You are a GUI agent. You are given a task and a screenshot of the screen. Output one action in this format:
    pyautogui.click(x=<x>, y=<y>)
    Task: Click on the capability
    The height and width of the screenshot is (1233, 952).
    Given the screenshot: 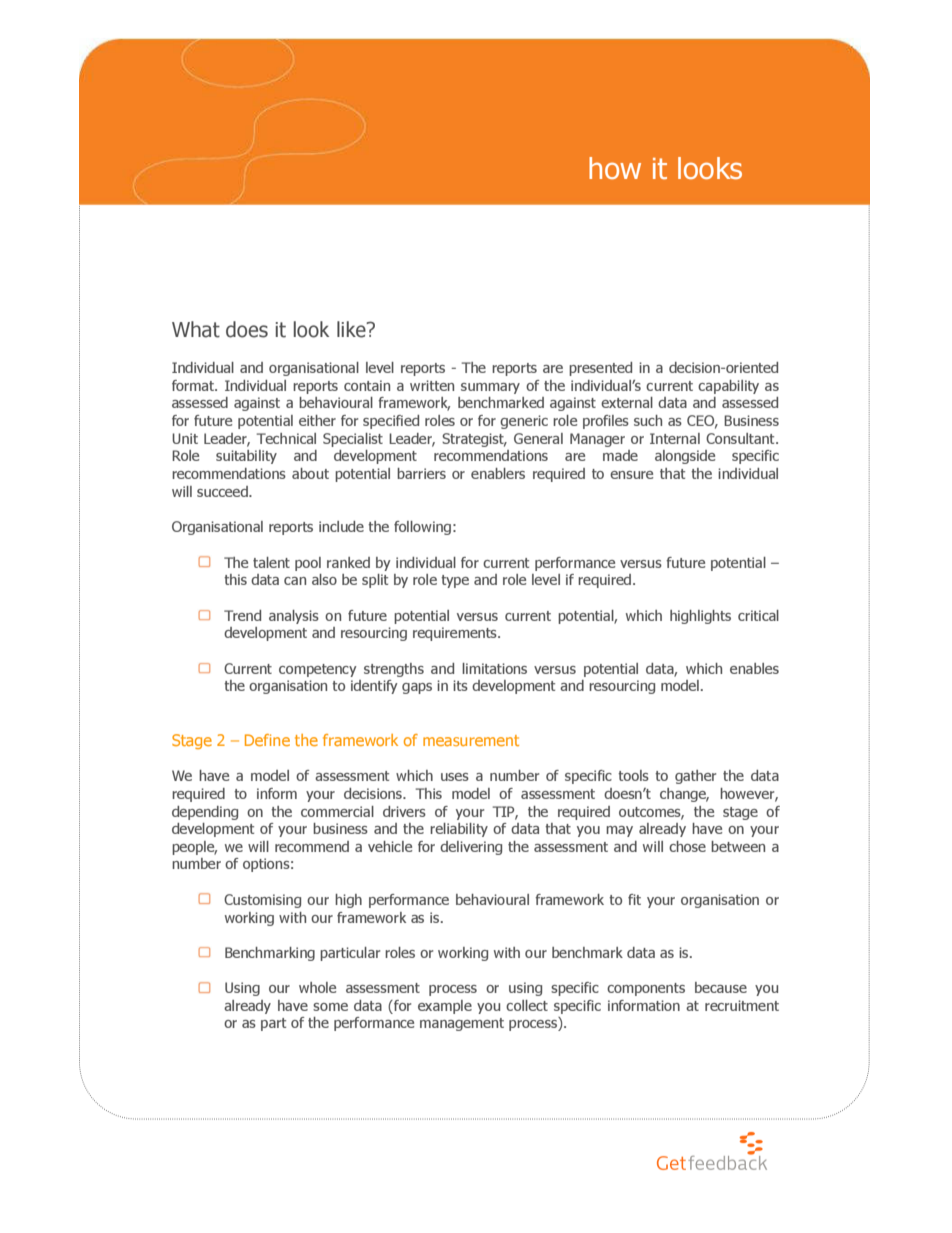 What is the action you would take?
    pyautogui.click(x=728, y=387)
